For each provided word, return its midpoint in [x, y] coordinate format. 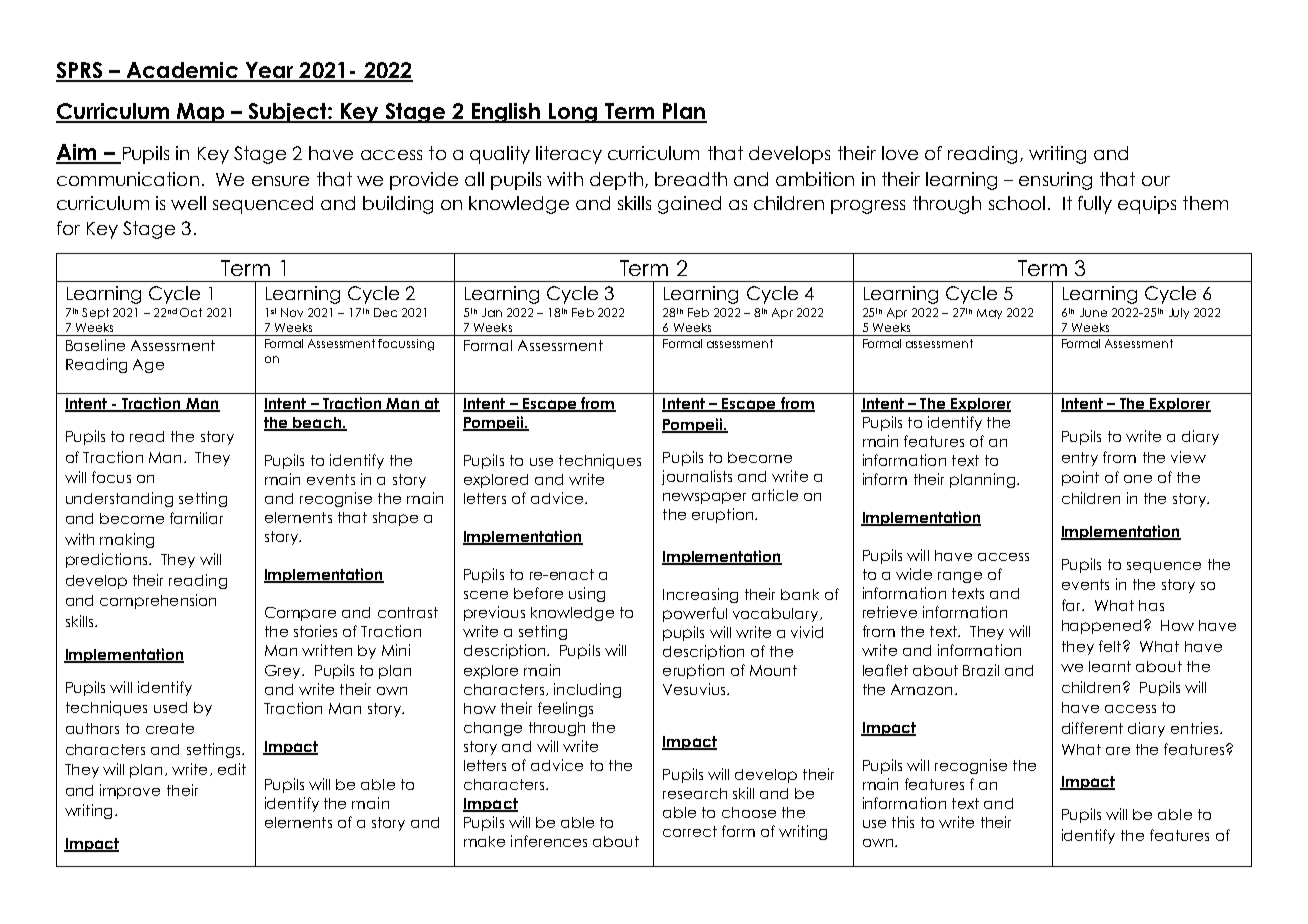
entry [1080, 459]
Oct [191, 312]
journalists [697, 477]
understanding [119, 499]
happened [1101, 627]
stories [315, 631]
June [1093, 312]
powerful [695, 614]
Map [201, 113]
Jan [492, 312]
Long [573, 113]
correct [690, 831]
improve [130, 791]
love [900, 153]
